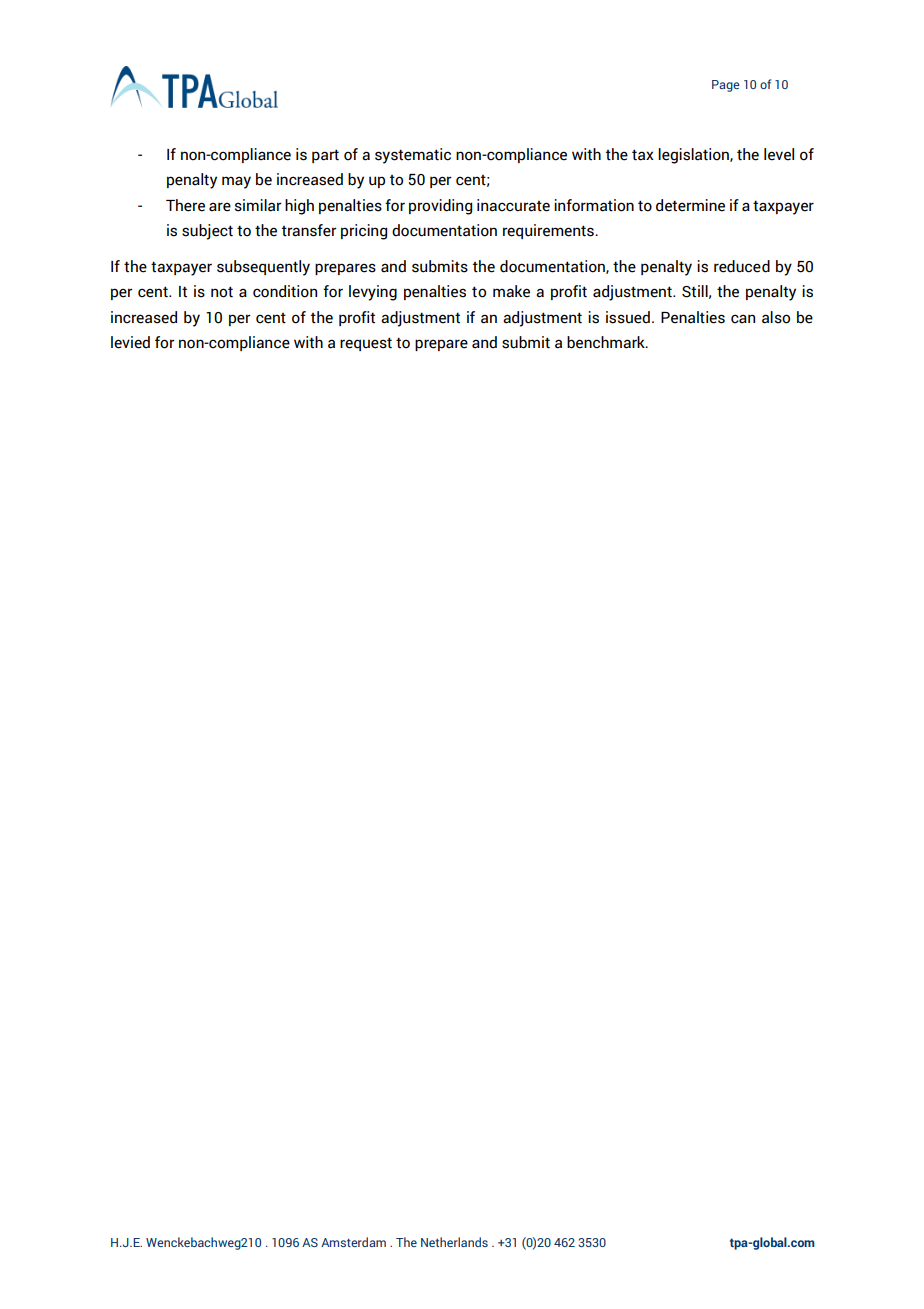  What do you see at coordinates (130, 342) in the screenshot?
I see `levied` at bounding box center [130, 342].
